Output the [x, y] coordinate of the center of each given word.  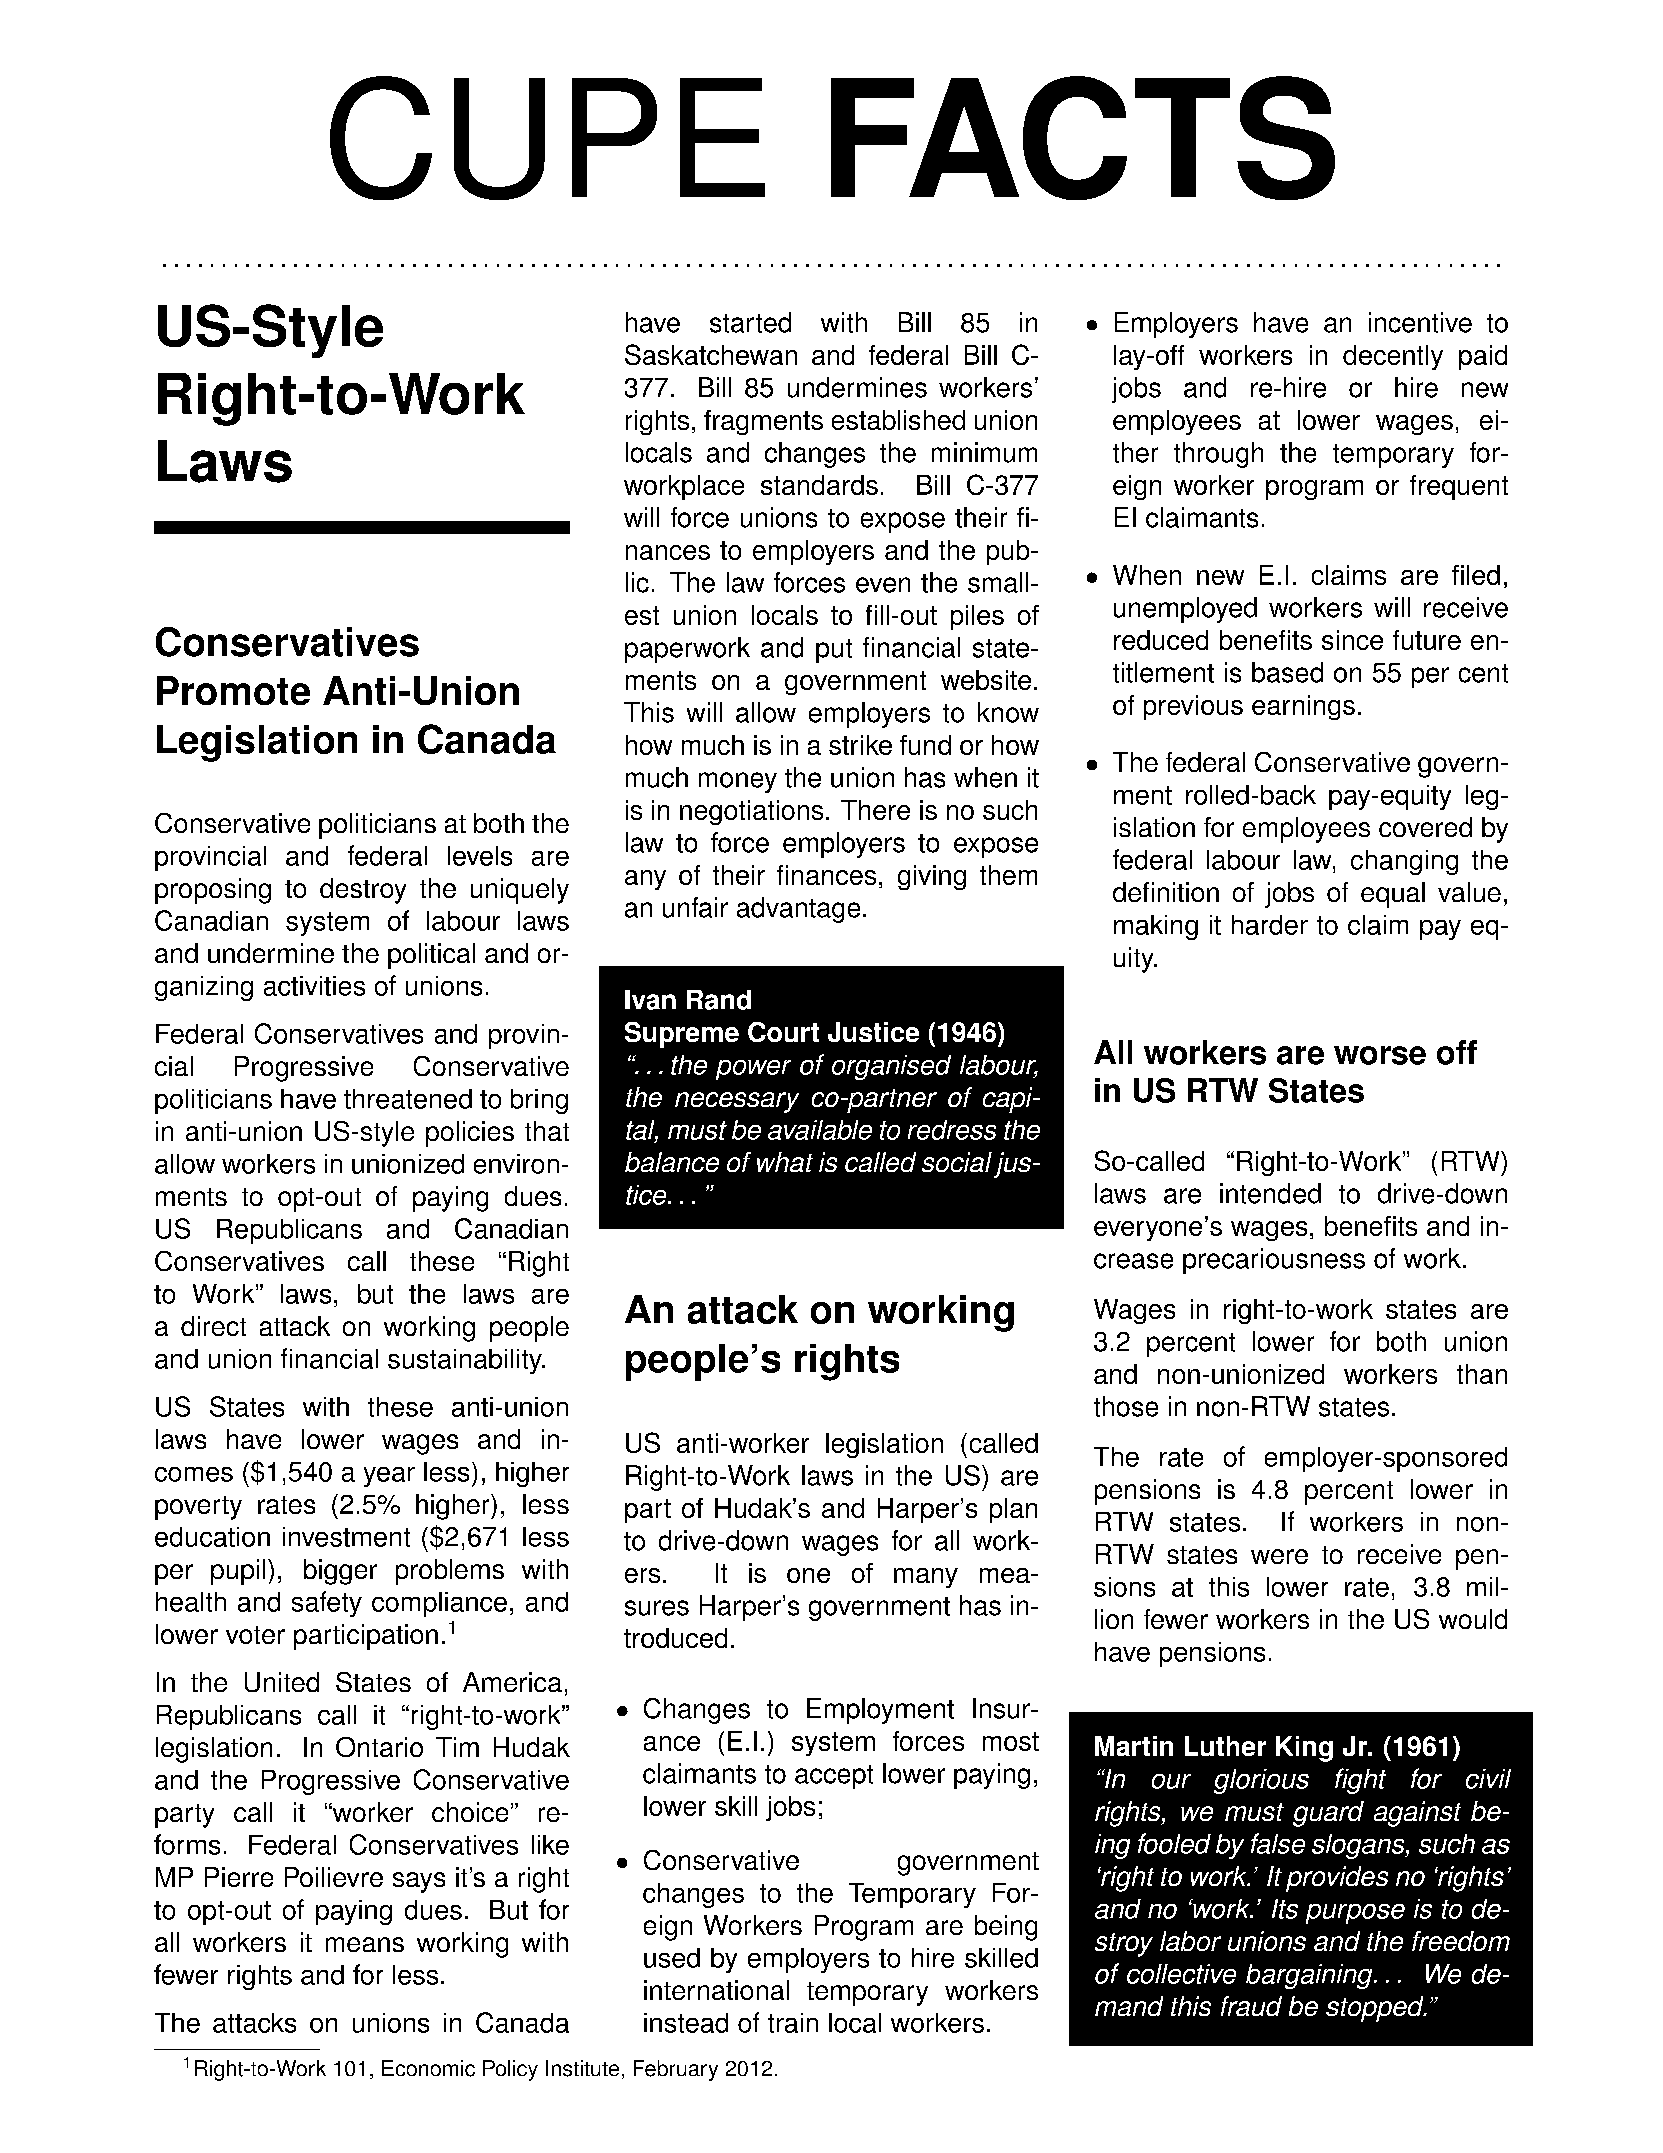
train [793, 2023]
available [820, 1130]
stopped [1376, 2009]
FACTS [1083, 138]
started [750, 322]
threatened [408, 1099]
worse [1380, 1055]
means [365, 1944]
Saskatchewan [711, 354]
